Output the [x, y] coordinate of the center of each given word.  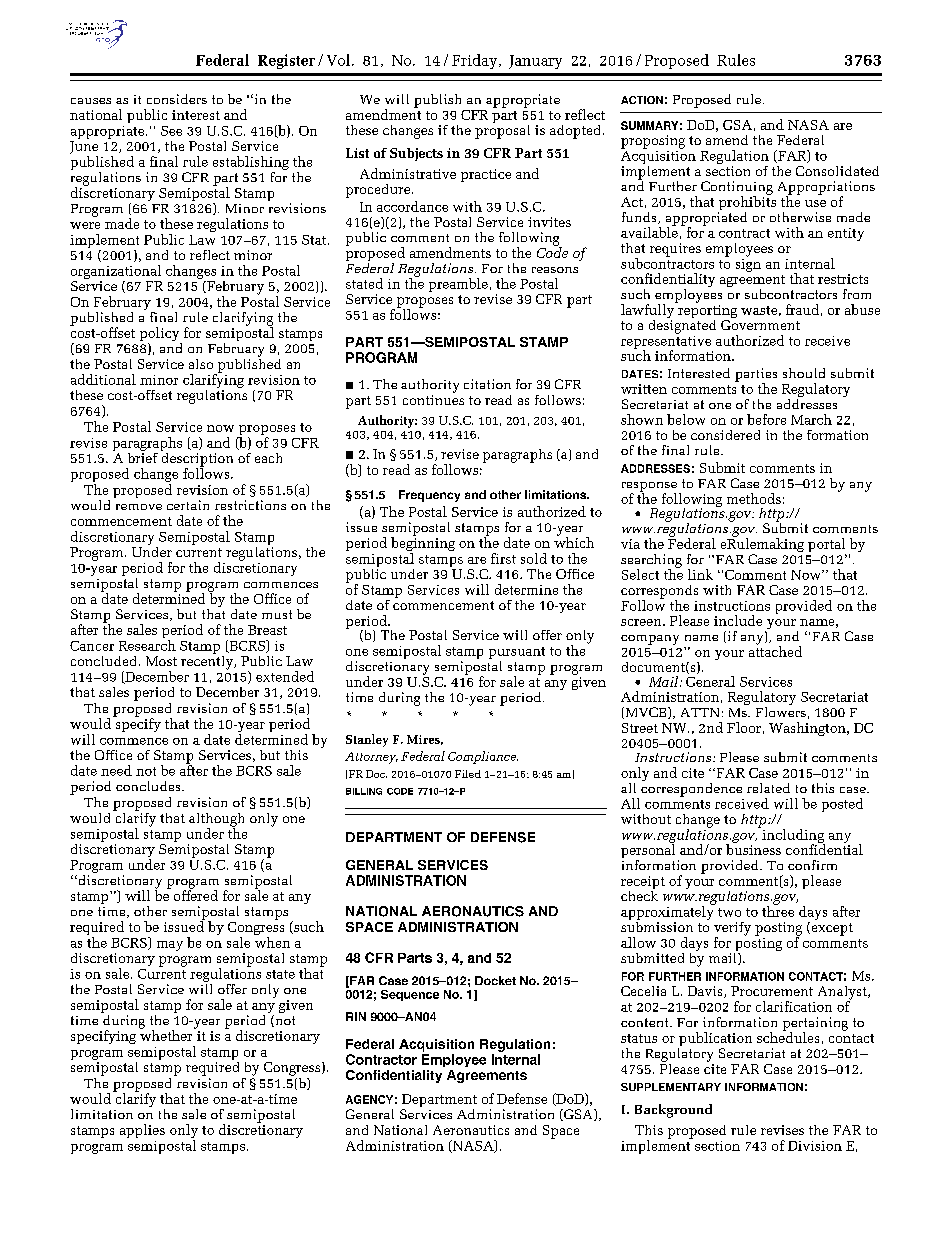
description [197, 459]
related [768, 788]
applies [142, 1131]
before [766, 419]
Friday [476, 61]
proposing [653, 142]
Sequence [410, 995]
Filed [468, 774]
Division [815, 1146]
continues [433, 400]
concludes [149, 786]
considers [177, 99]
